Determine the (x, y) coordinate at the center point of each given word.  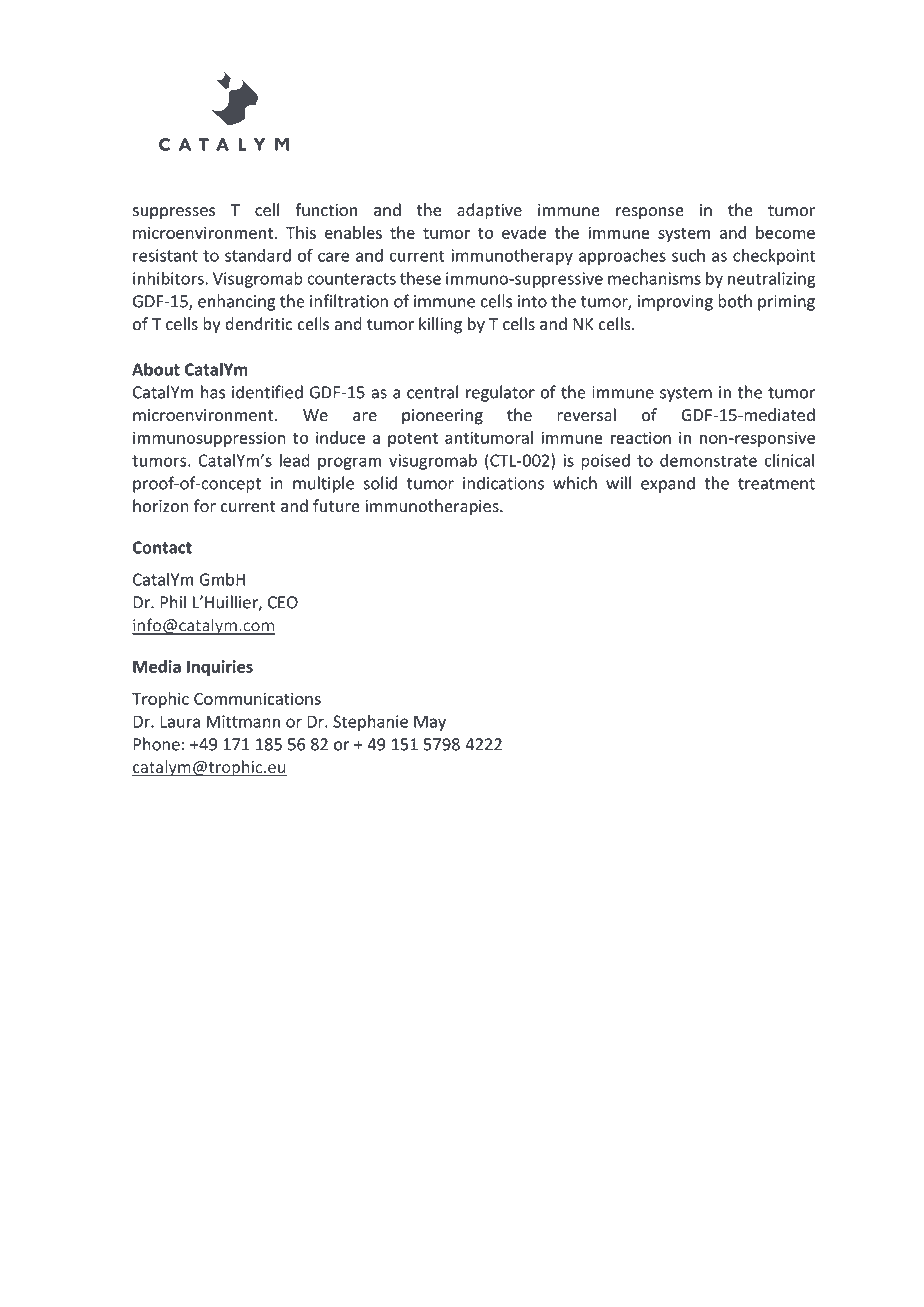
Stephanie (370, 723)
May (430, 723)
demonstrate (708, 460)
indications (503, 483)
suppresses (174, 213)
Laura (180, 721)
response (650, 213)
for (205, 506)
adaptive (489, 211)
